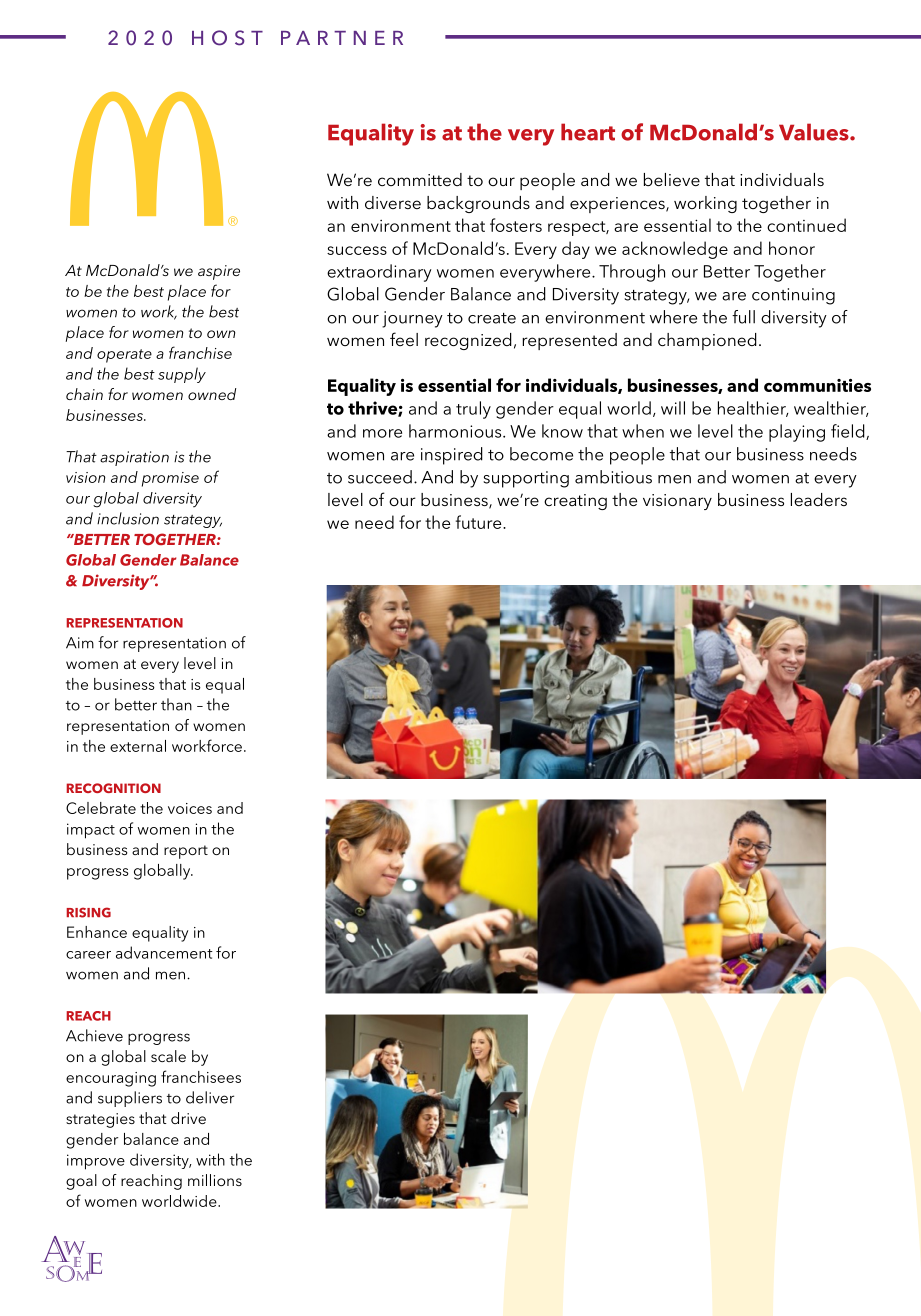  I want to click on PARTNER, so click(342, 38).
